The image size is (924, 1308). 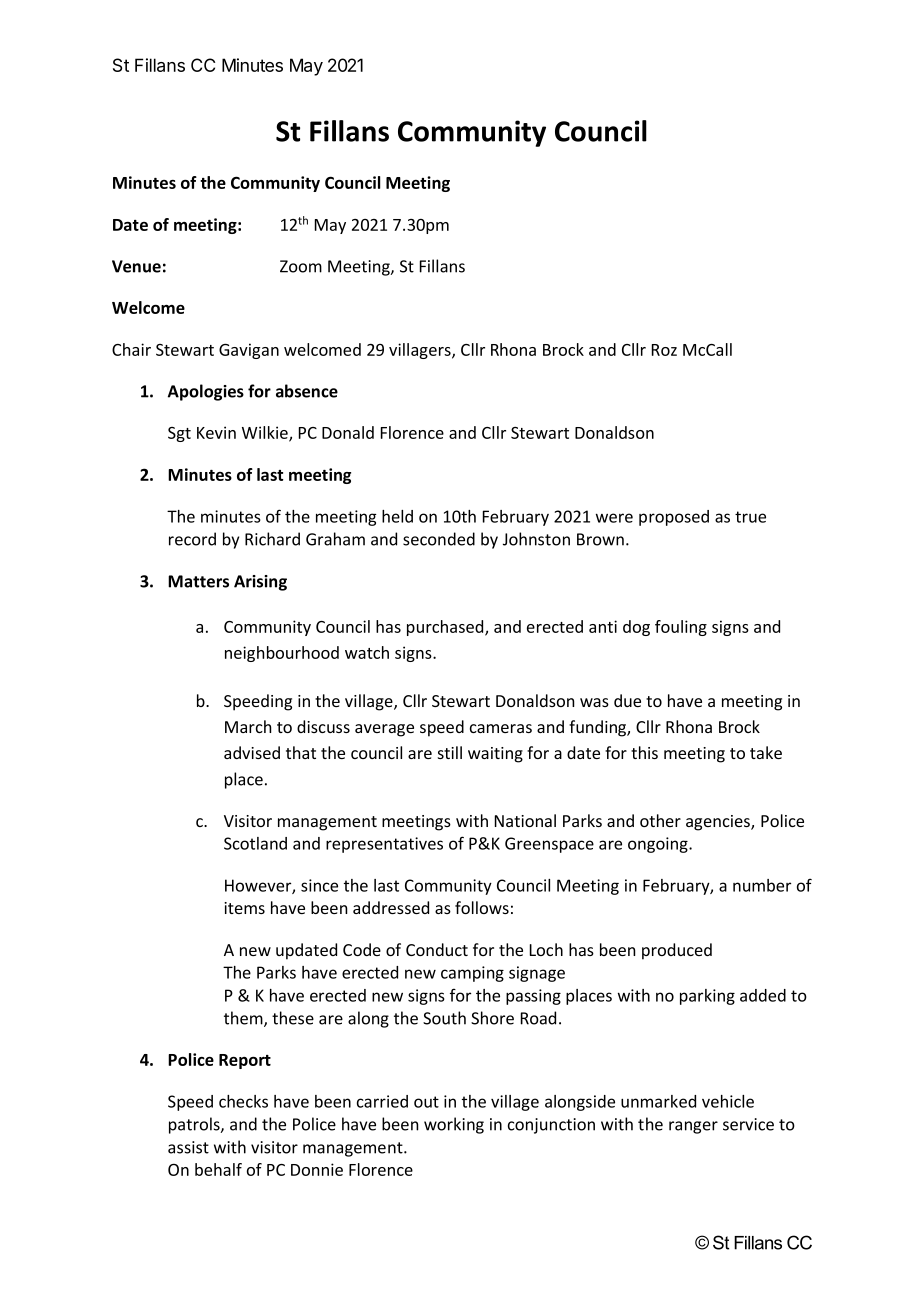 I want to click on Matters, so click(x=198, y=581).
